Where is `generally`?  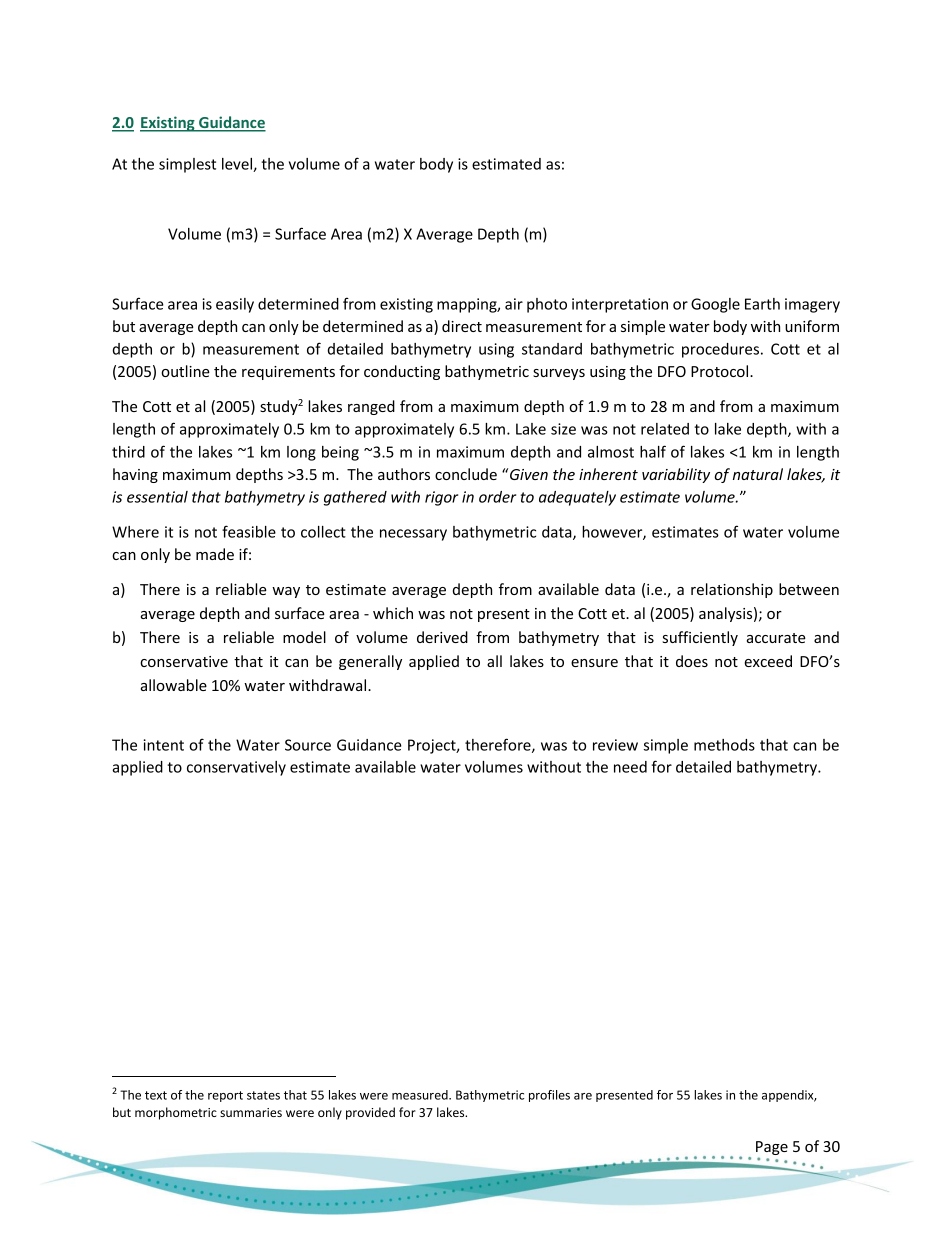
generally is located at coordinates (370, 662).
